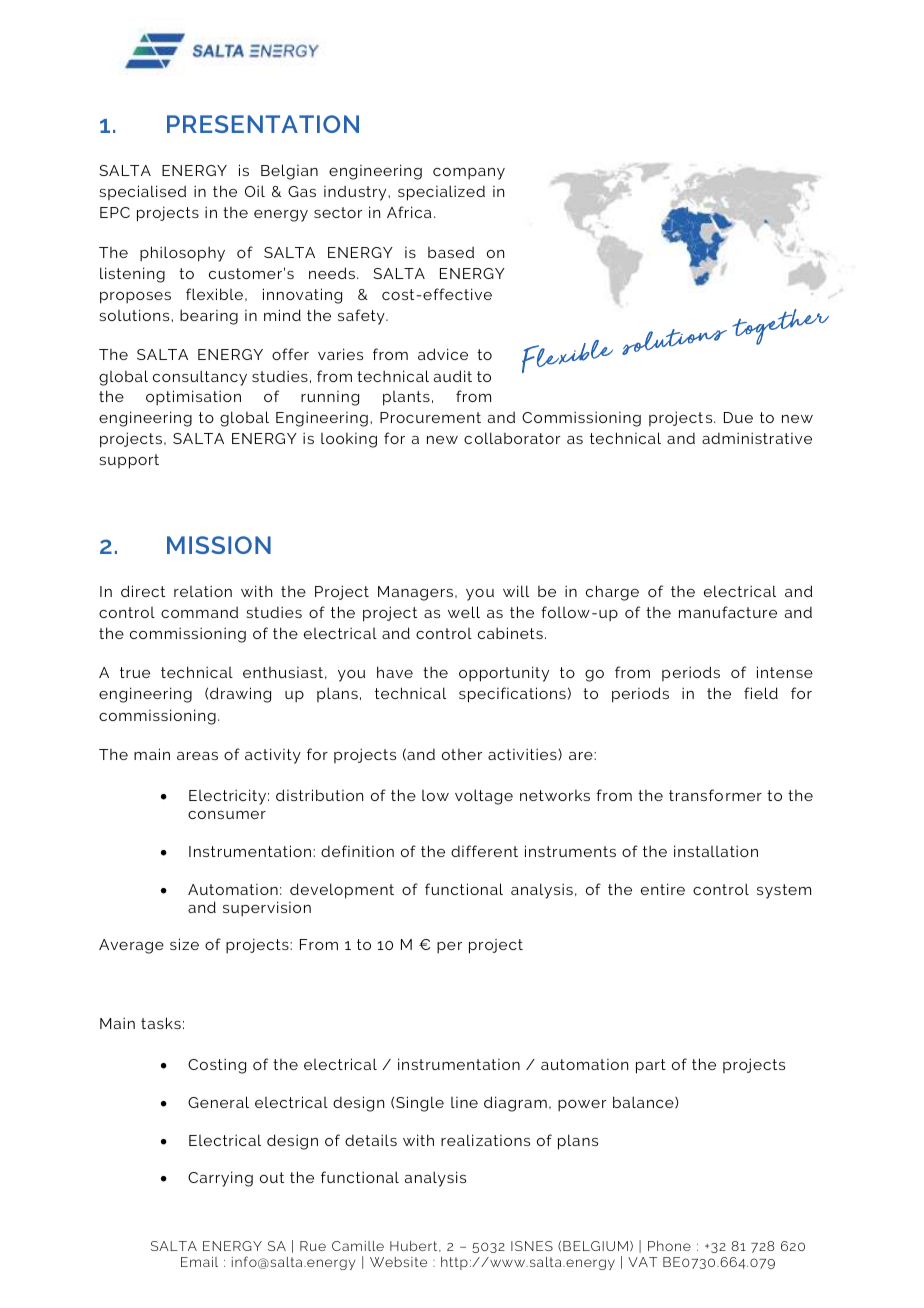 The width and height of the image is (924, 1308). Describe the element at coordinates (469, 174) in the image. I see `company` at that location.
